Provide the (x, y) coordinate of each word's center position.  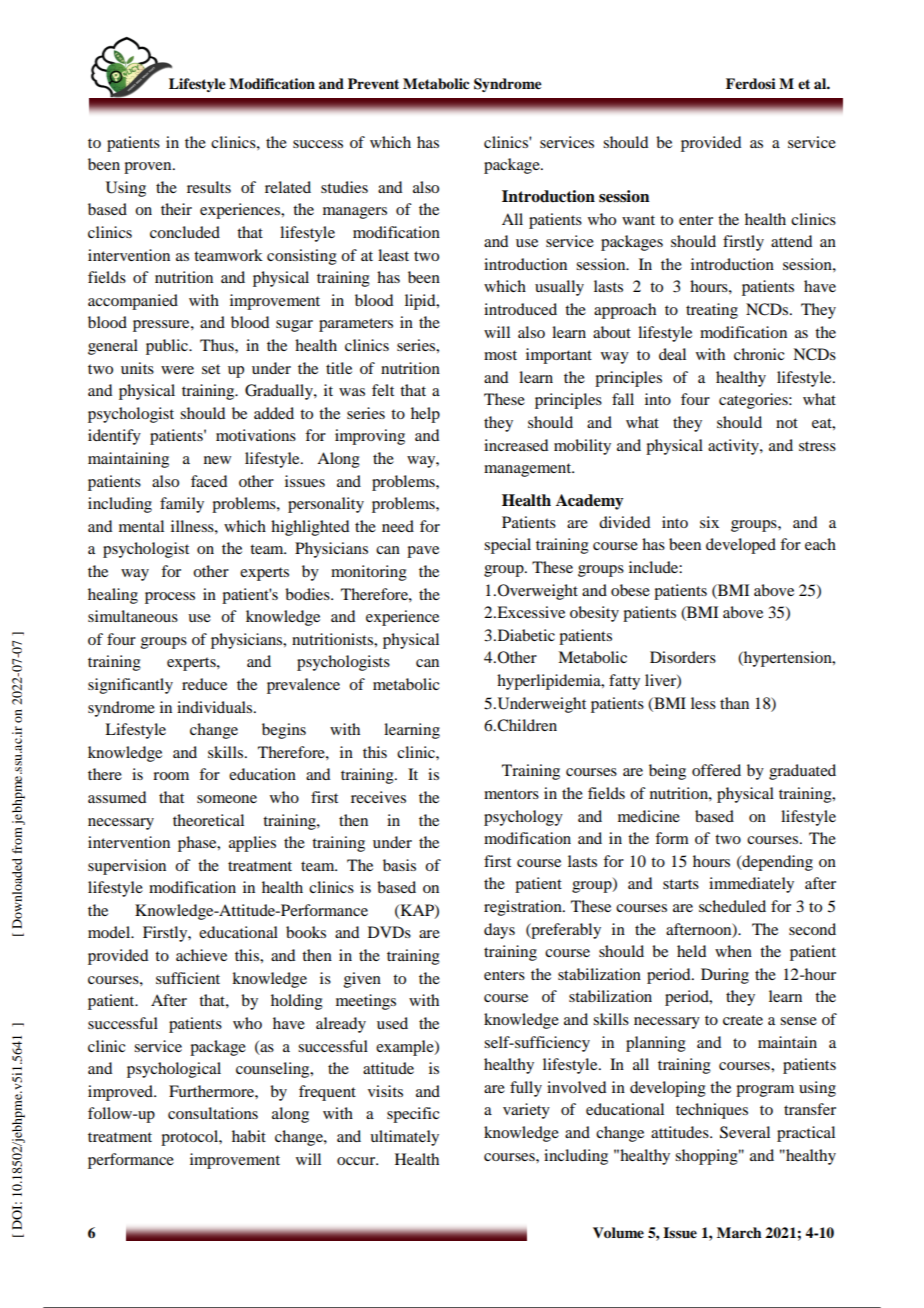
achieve (201, 955)
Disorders (683, 657)
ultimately (404, 1138)
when (733, 951)
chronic (759, 354)
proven (149, 168)
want (638, 220)
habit (249, 1136)
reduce (204, 684)
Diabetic (525, 635)
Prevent (373, 84)
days (499, 931)
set (211, 369)
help (425, 415)
